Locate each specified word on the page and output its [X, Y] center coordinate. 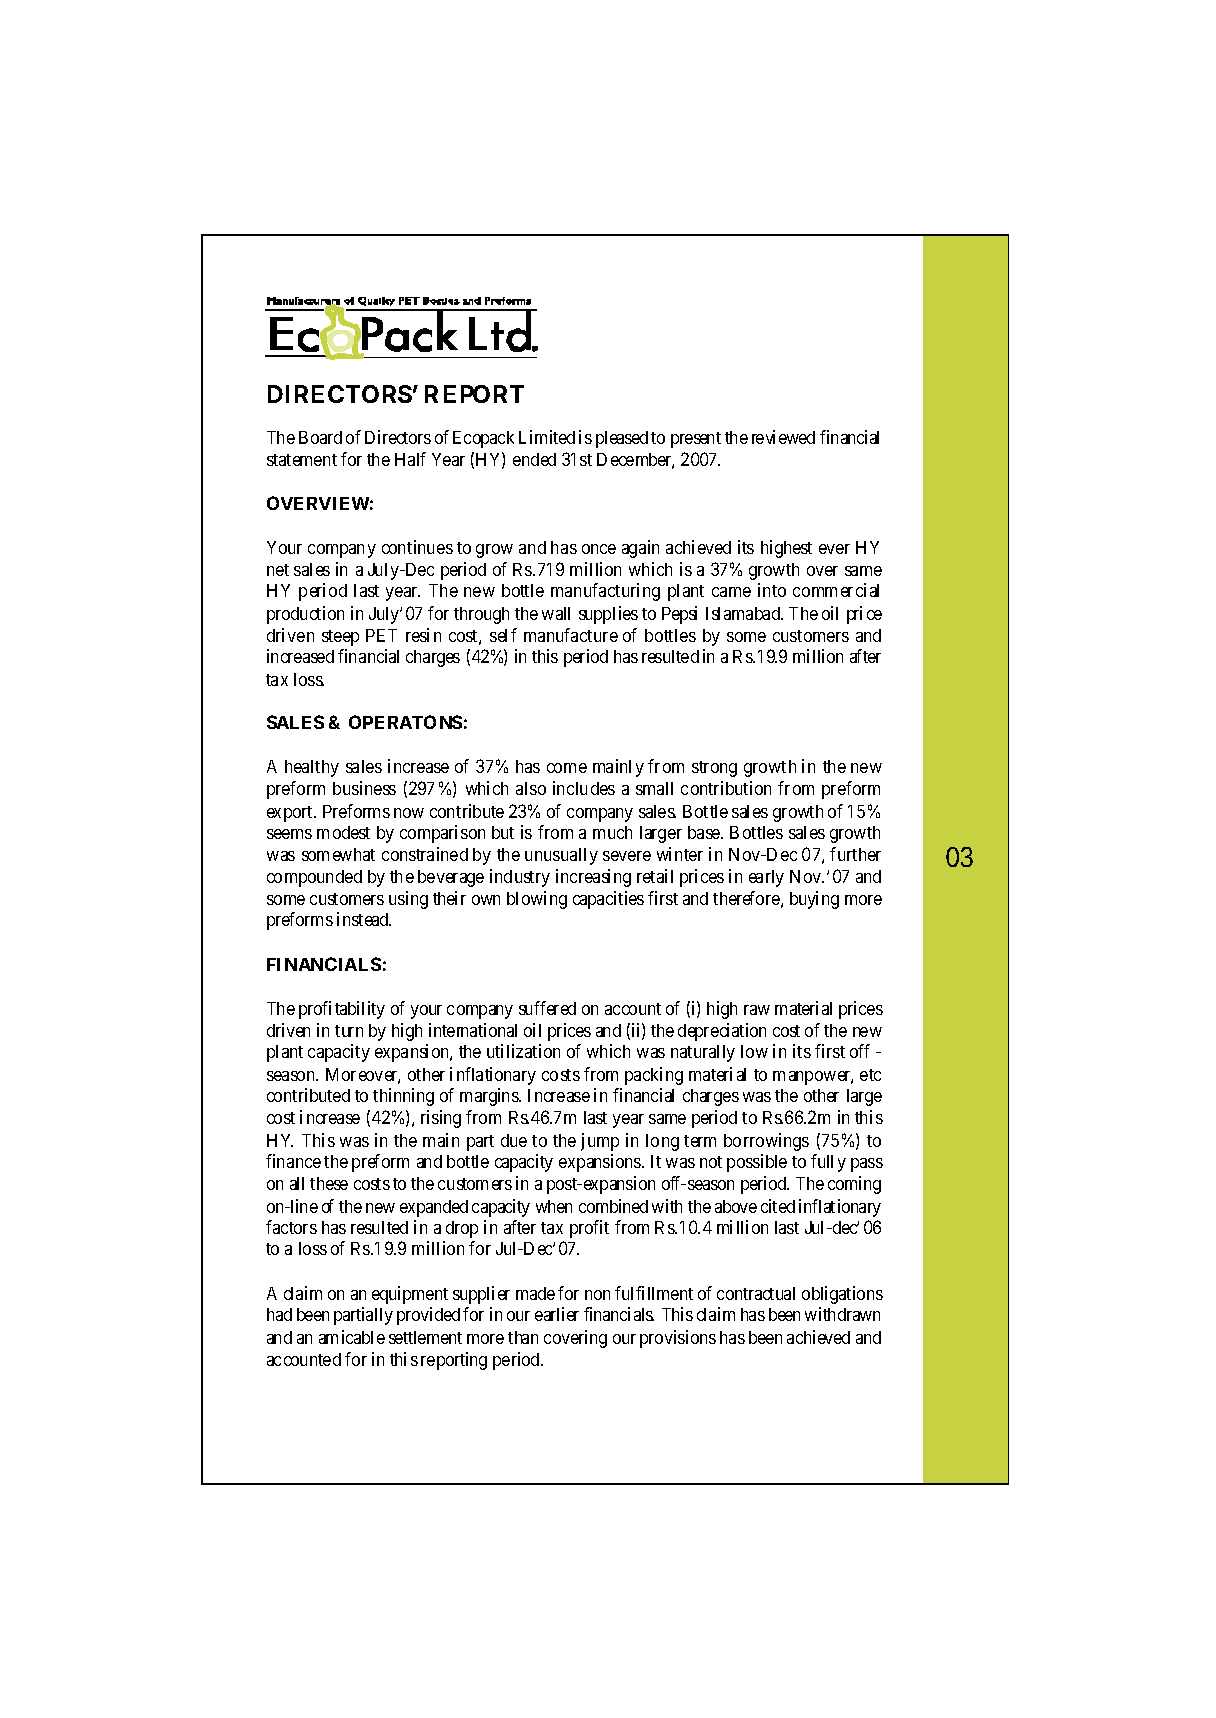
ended [534, 459]
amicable [352, 1337]
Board [320, 437]
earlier [557, 1314]
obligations [842, 1295]
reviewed [783, 437]
